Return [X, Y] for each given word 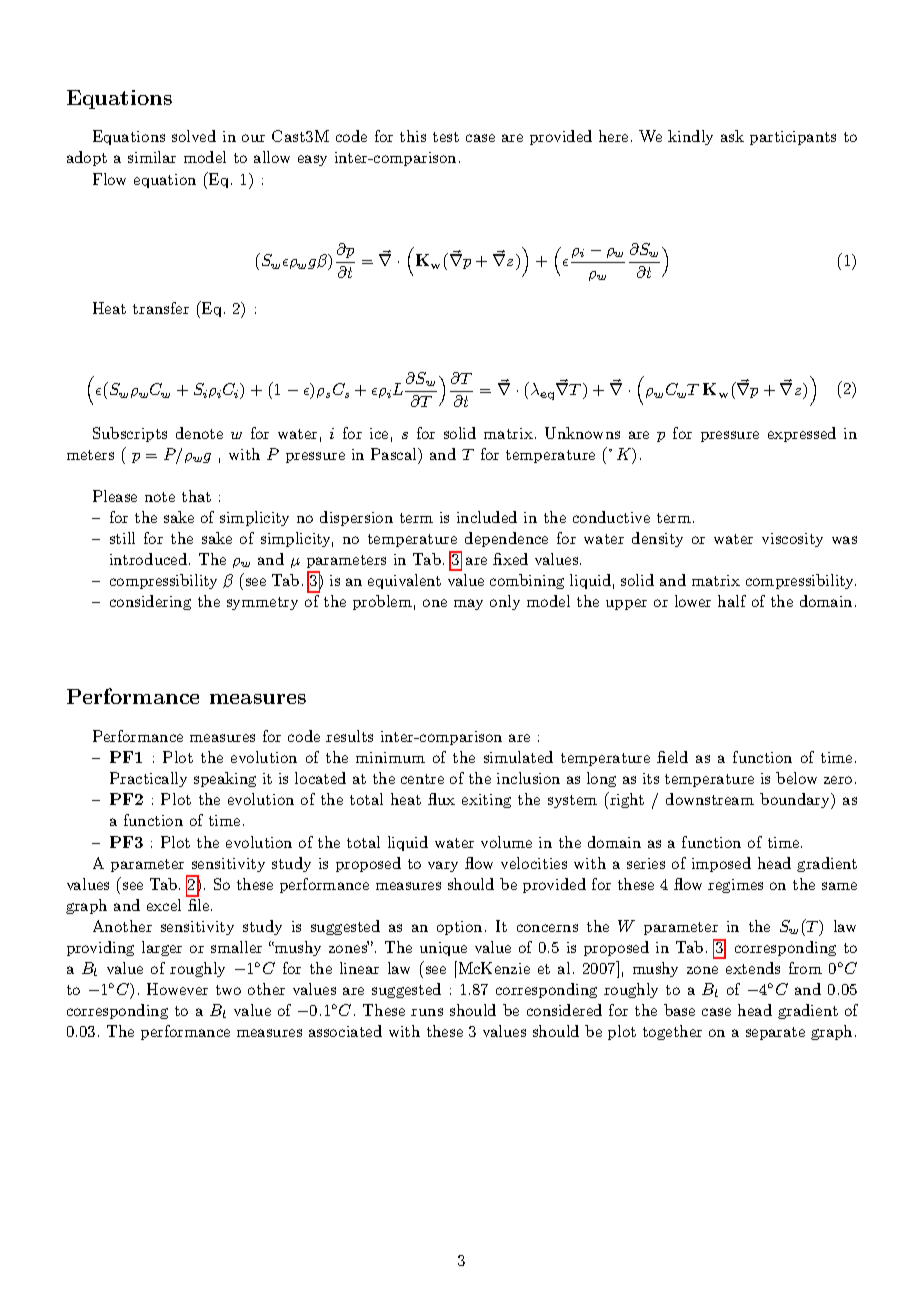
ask [732, 136]
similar [152, 157]
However [177, 989]
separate [775, 1033]
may [468, 604]
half [732, 601]
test [446, 137]
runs [427, 1012]
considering [150, 602]
